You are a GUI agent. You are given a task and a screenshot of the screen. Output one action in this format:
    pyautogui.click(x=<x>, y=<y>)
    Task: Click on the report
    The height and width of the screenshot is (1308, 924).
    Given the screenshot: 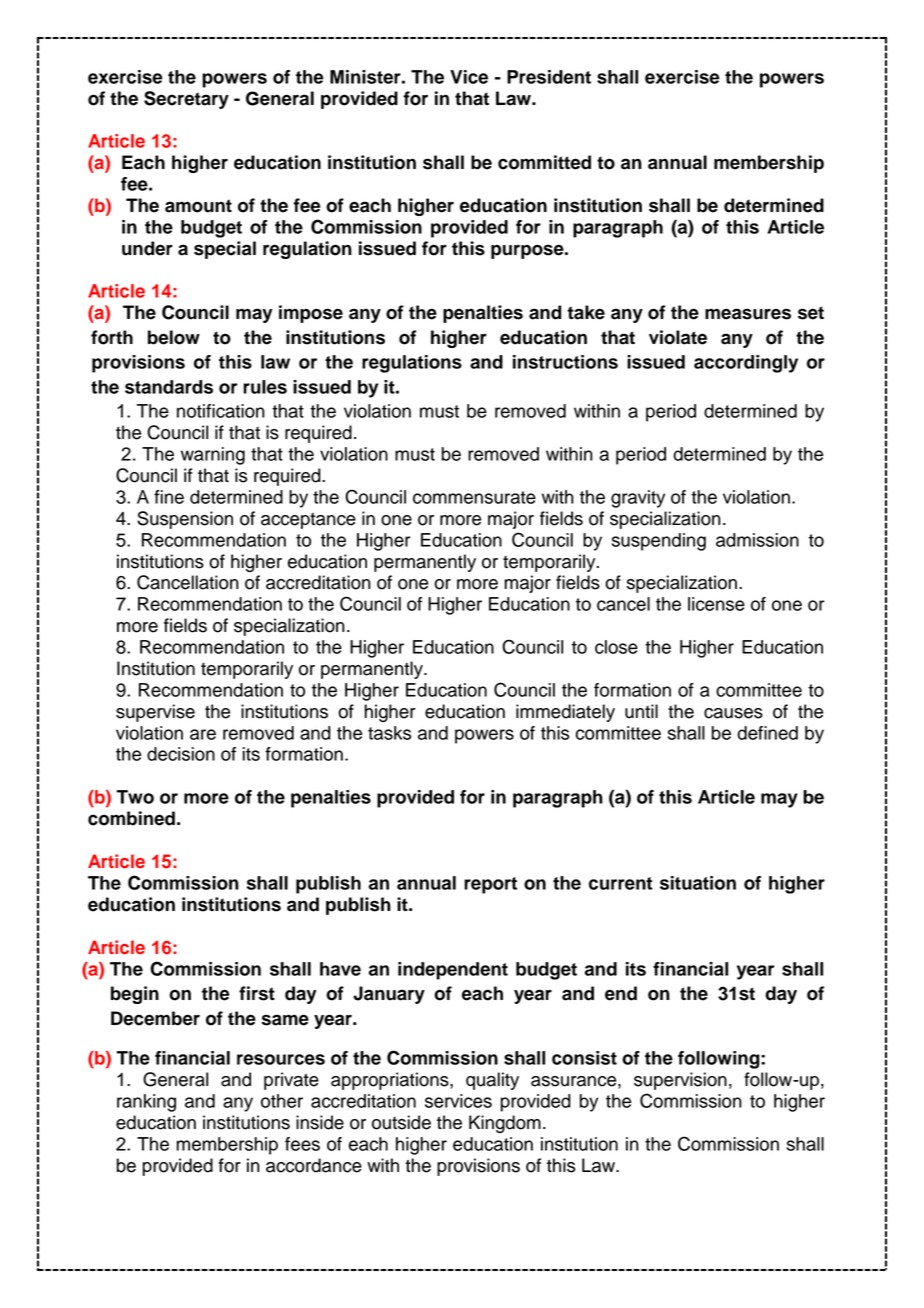 What is the action you would take?
    pyautogui.click(x=490, y=885)
